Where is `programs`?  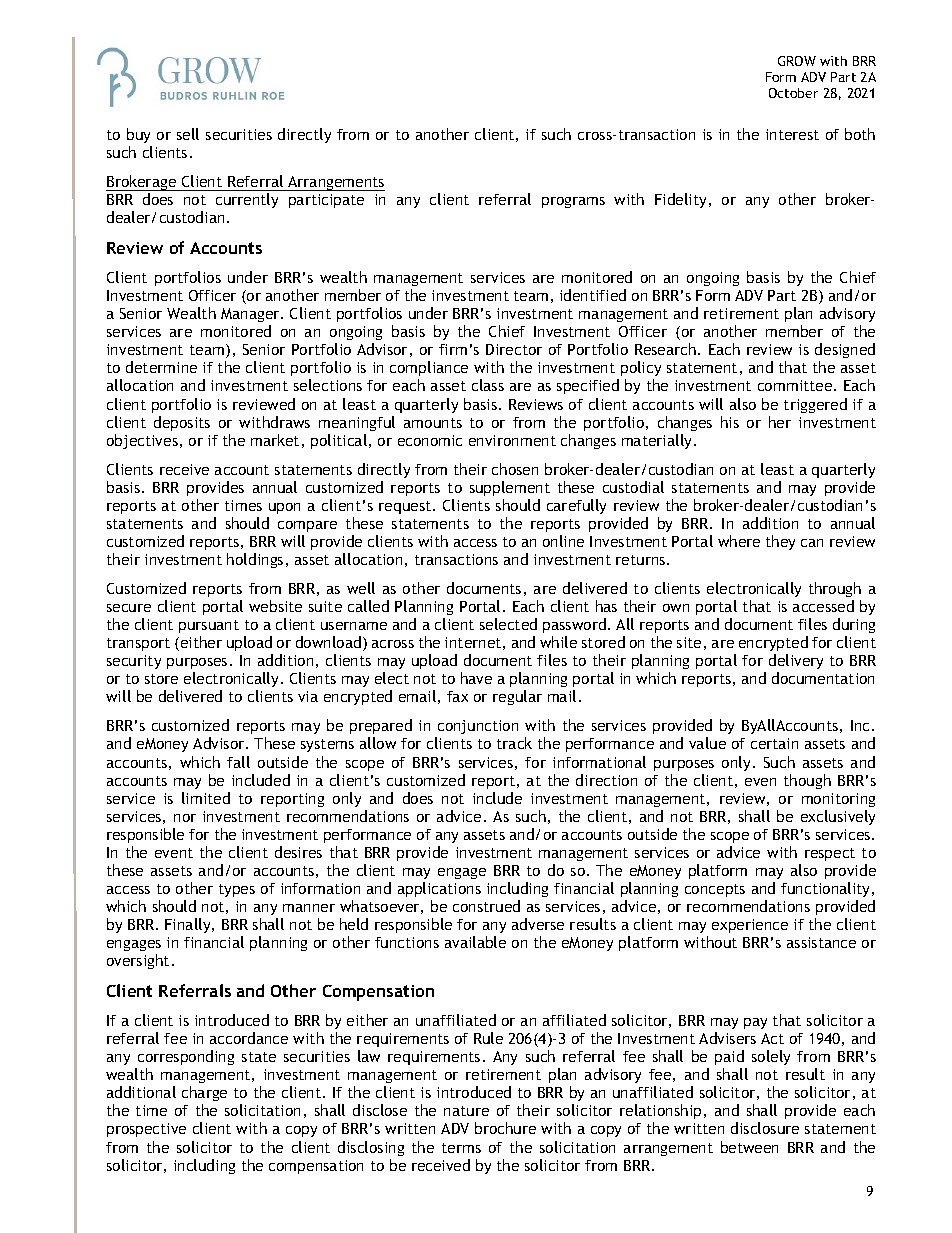 programs is located at coordinates (573, 202).
